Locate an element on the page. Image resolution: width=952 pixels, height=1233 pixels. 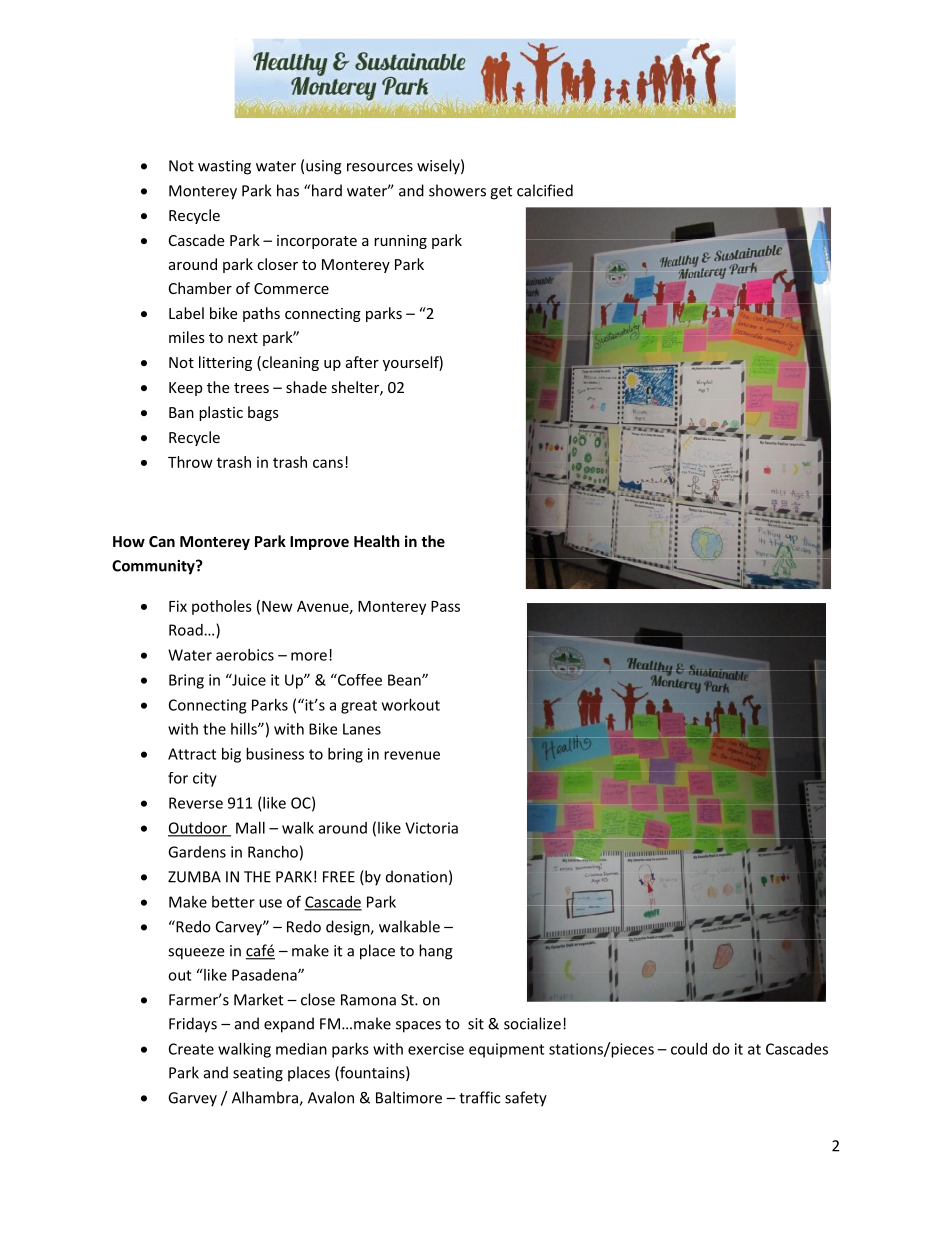
plastic is located at coordinates (221, 413).
